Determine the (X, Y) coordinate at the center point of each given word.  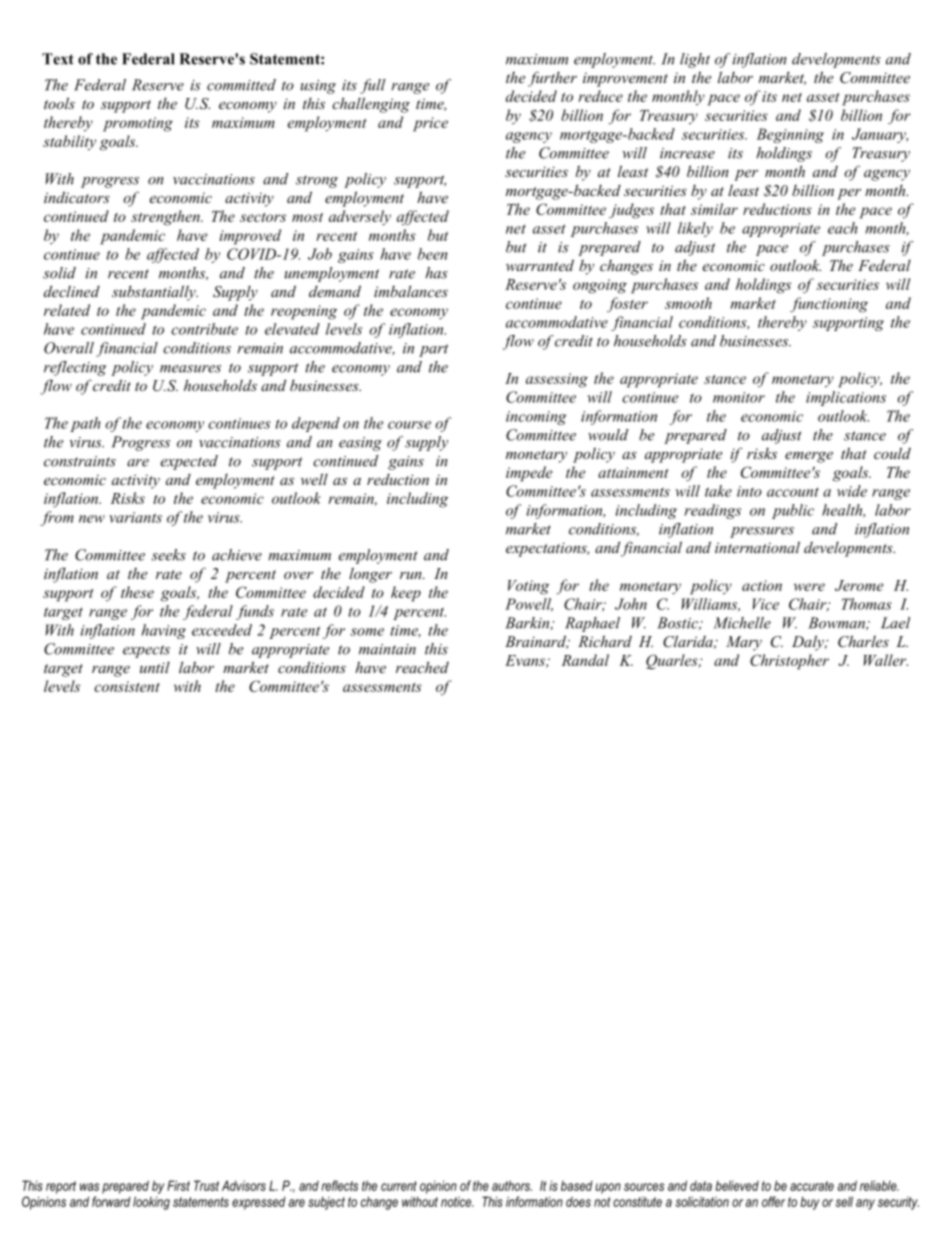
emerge (809, 457)
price (430, 124)
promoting (138, 124)
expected (189, 462)
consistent (127, 686)
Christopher (789, 662)
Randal (585, 660)
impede (529, 474)
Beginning (790, 135)
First (178, 1185)
